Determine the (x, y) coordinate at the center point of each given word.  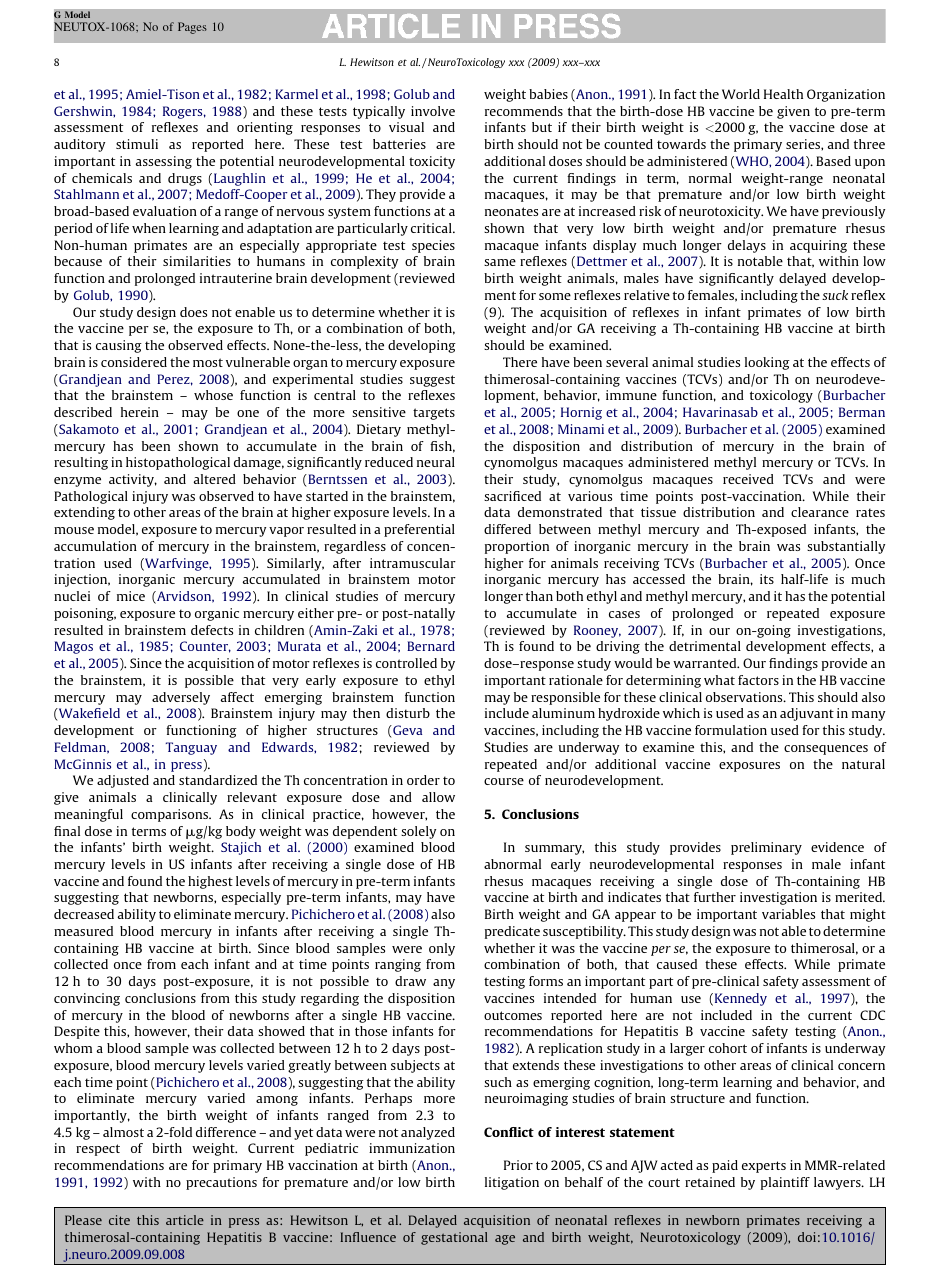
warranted (706, 663)
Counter (205, 647)
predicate (512, 932)
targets (434, 414)
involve (433, 111)
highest (210, 882)
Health (783, 94)
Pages (192, 28)
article (185, 1220)
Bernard (431, 646)
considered (134, 362)
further (715, 897)
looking (767, 363)
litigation (512, 1183)
